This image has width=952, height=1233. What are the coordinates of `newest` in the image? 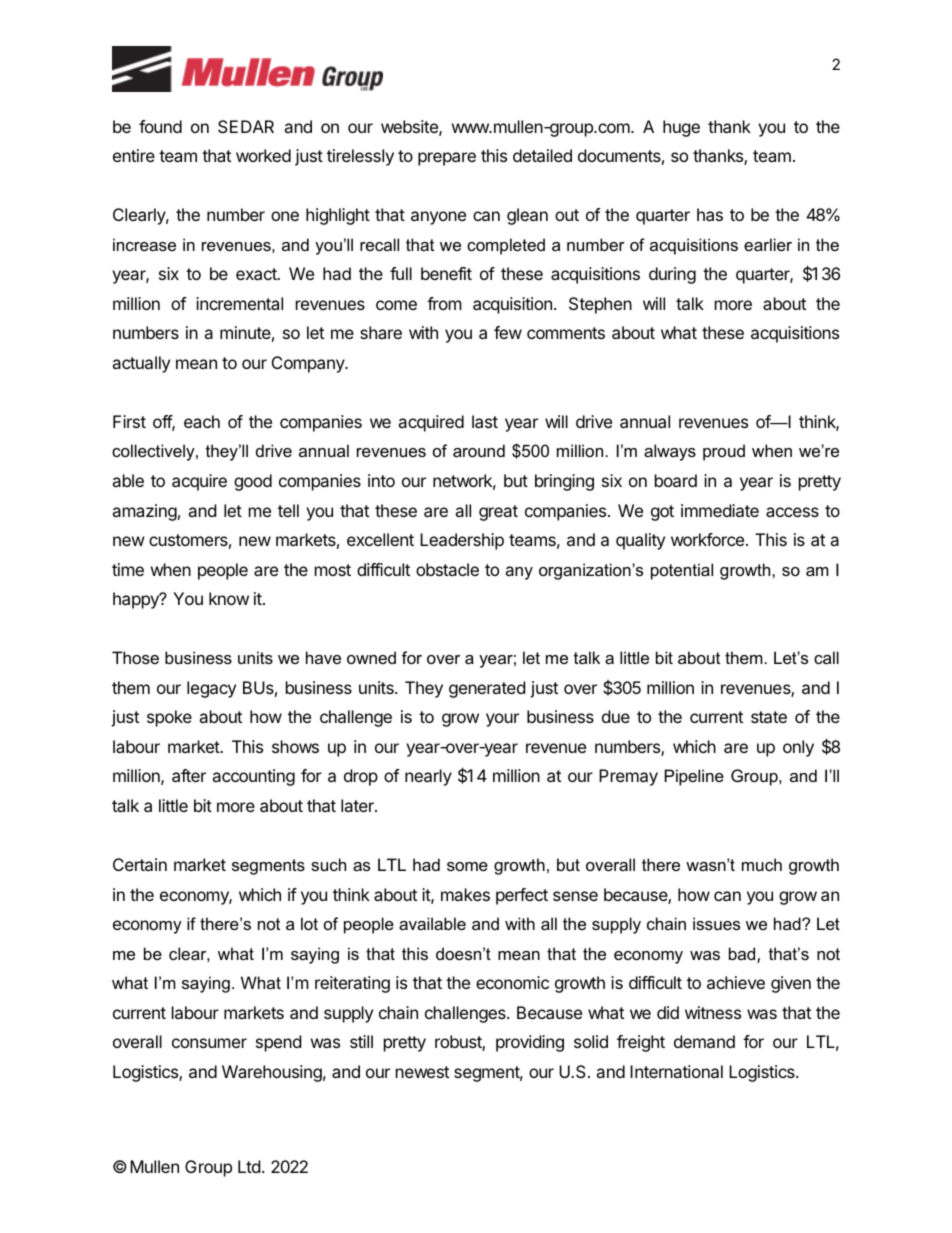 It's located at (422, 1072).
